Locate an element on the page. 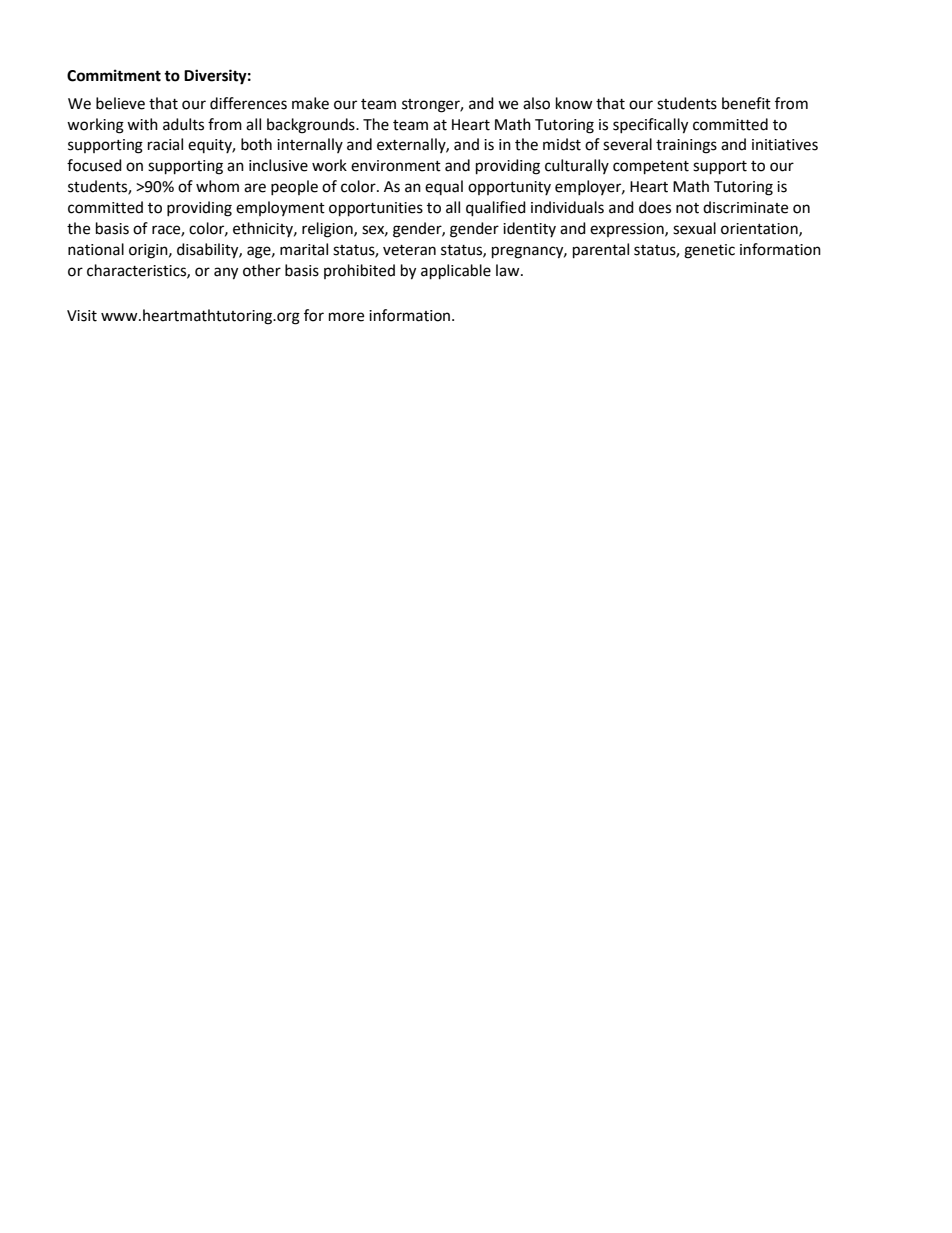 Image resolution: width=952 pixels, height=1233 pixels. equal is located at coordinates (444, 187).
